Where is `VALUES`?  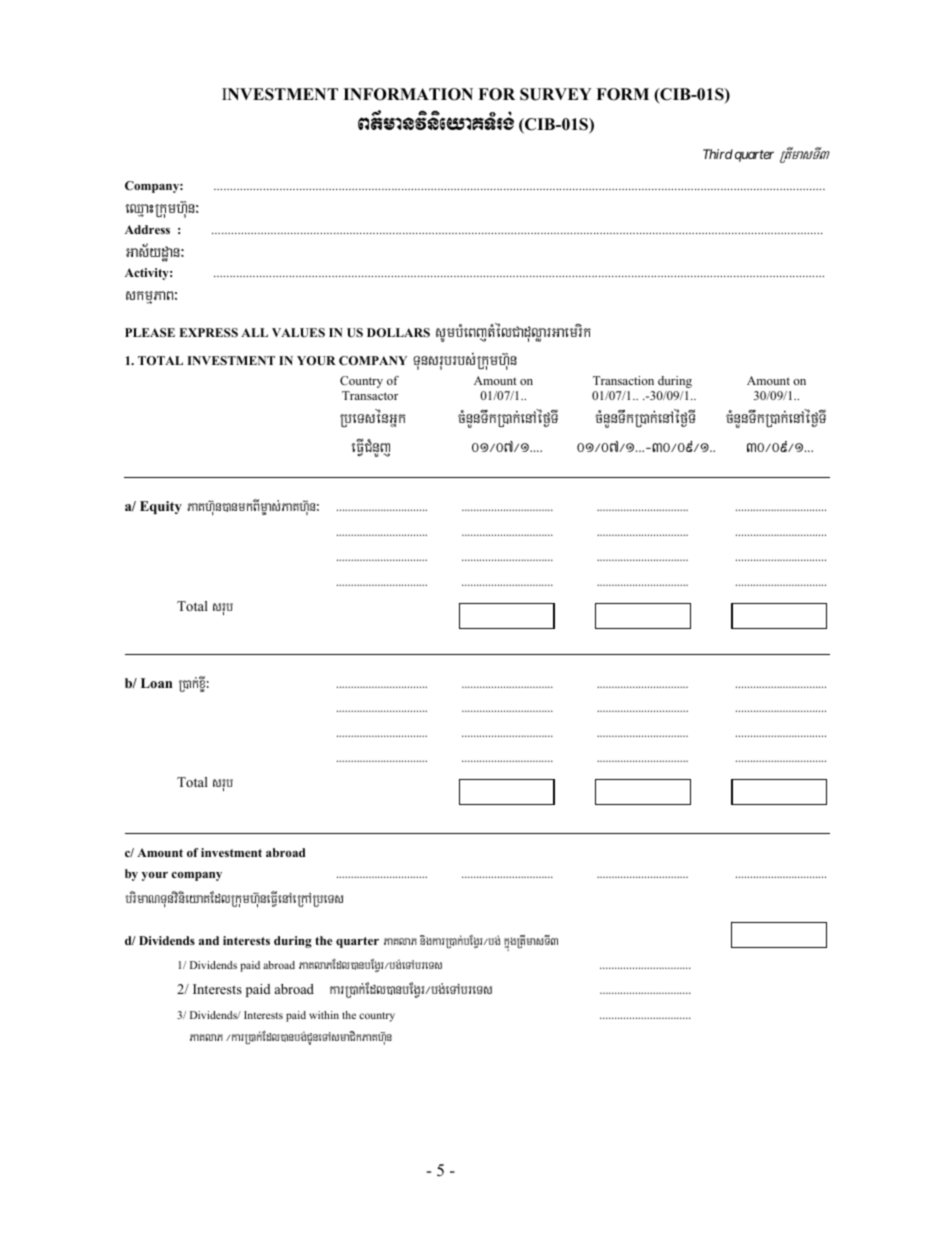
VALUES is located at coordinates (298, 332).
